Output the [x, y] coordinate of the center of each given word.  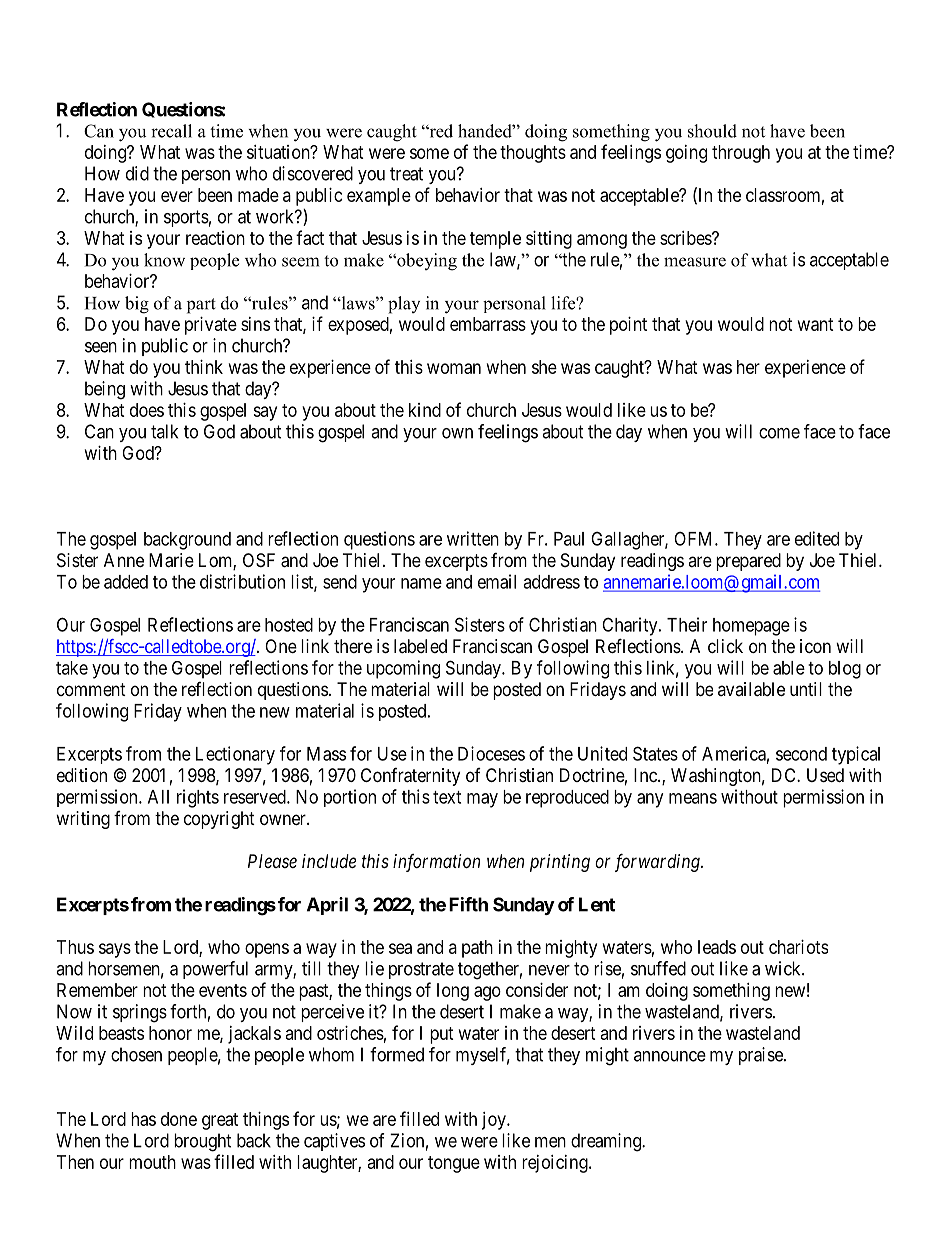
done [179, 1119]
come [779, 433]
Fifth [468, 904]
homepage [751, 627]
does [147, 410]
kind [425, 410]
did [137, 173]
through [741, 154]
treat [406, 174]
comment [91, 689]
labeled [420, 646]
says [115, 950]
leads [717, 947]
